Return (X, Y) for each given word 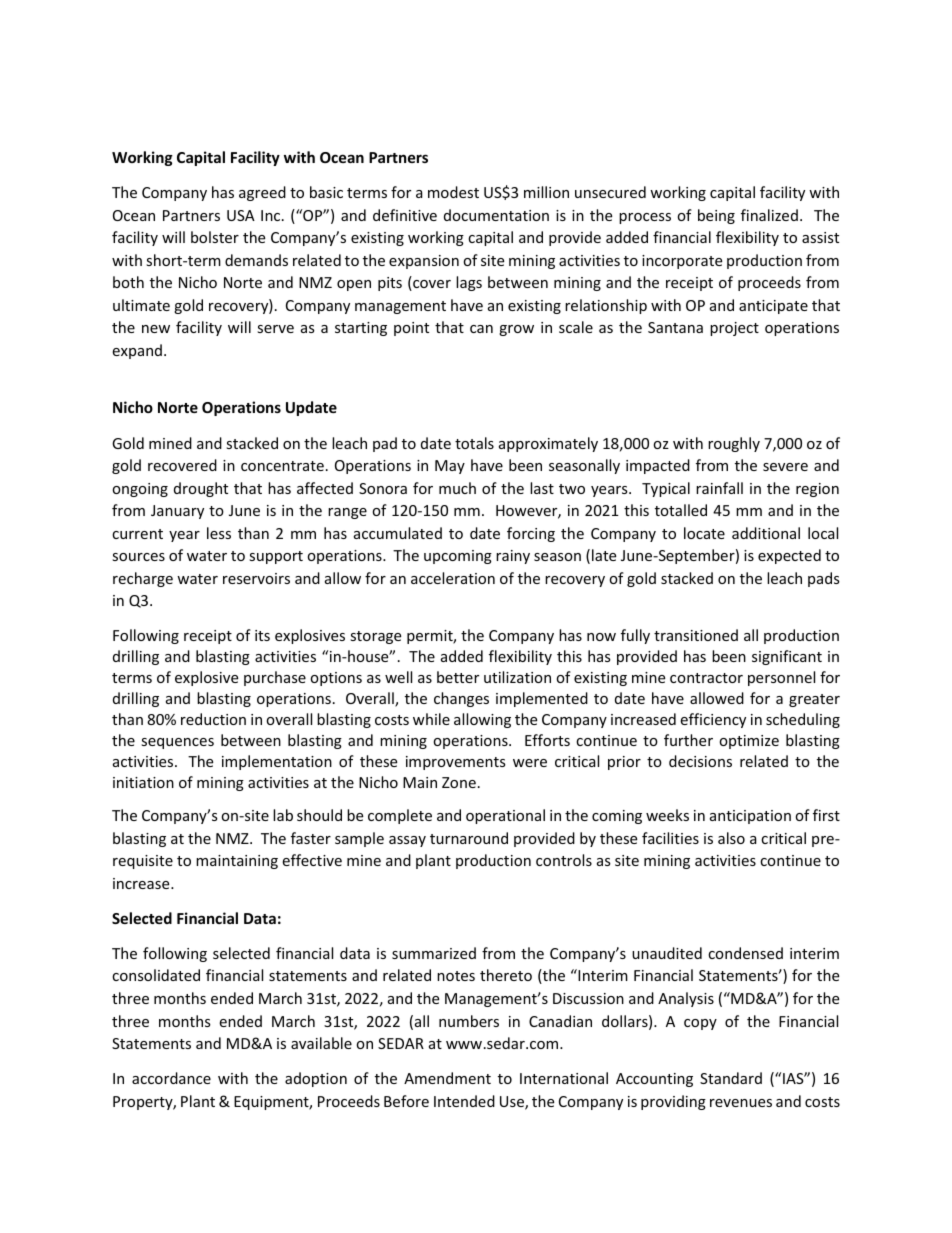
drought (201, 489)
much (457, 488)
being (716, 216)
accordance (171, 1078)
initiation (143, 782)
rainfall (719, 488)
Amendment (447, 1078)
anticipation (750, 817)
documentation (496, 215)
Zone (459, 782)
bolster (215, 237)
